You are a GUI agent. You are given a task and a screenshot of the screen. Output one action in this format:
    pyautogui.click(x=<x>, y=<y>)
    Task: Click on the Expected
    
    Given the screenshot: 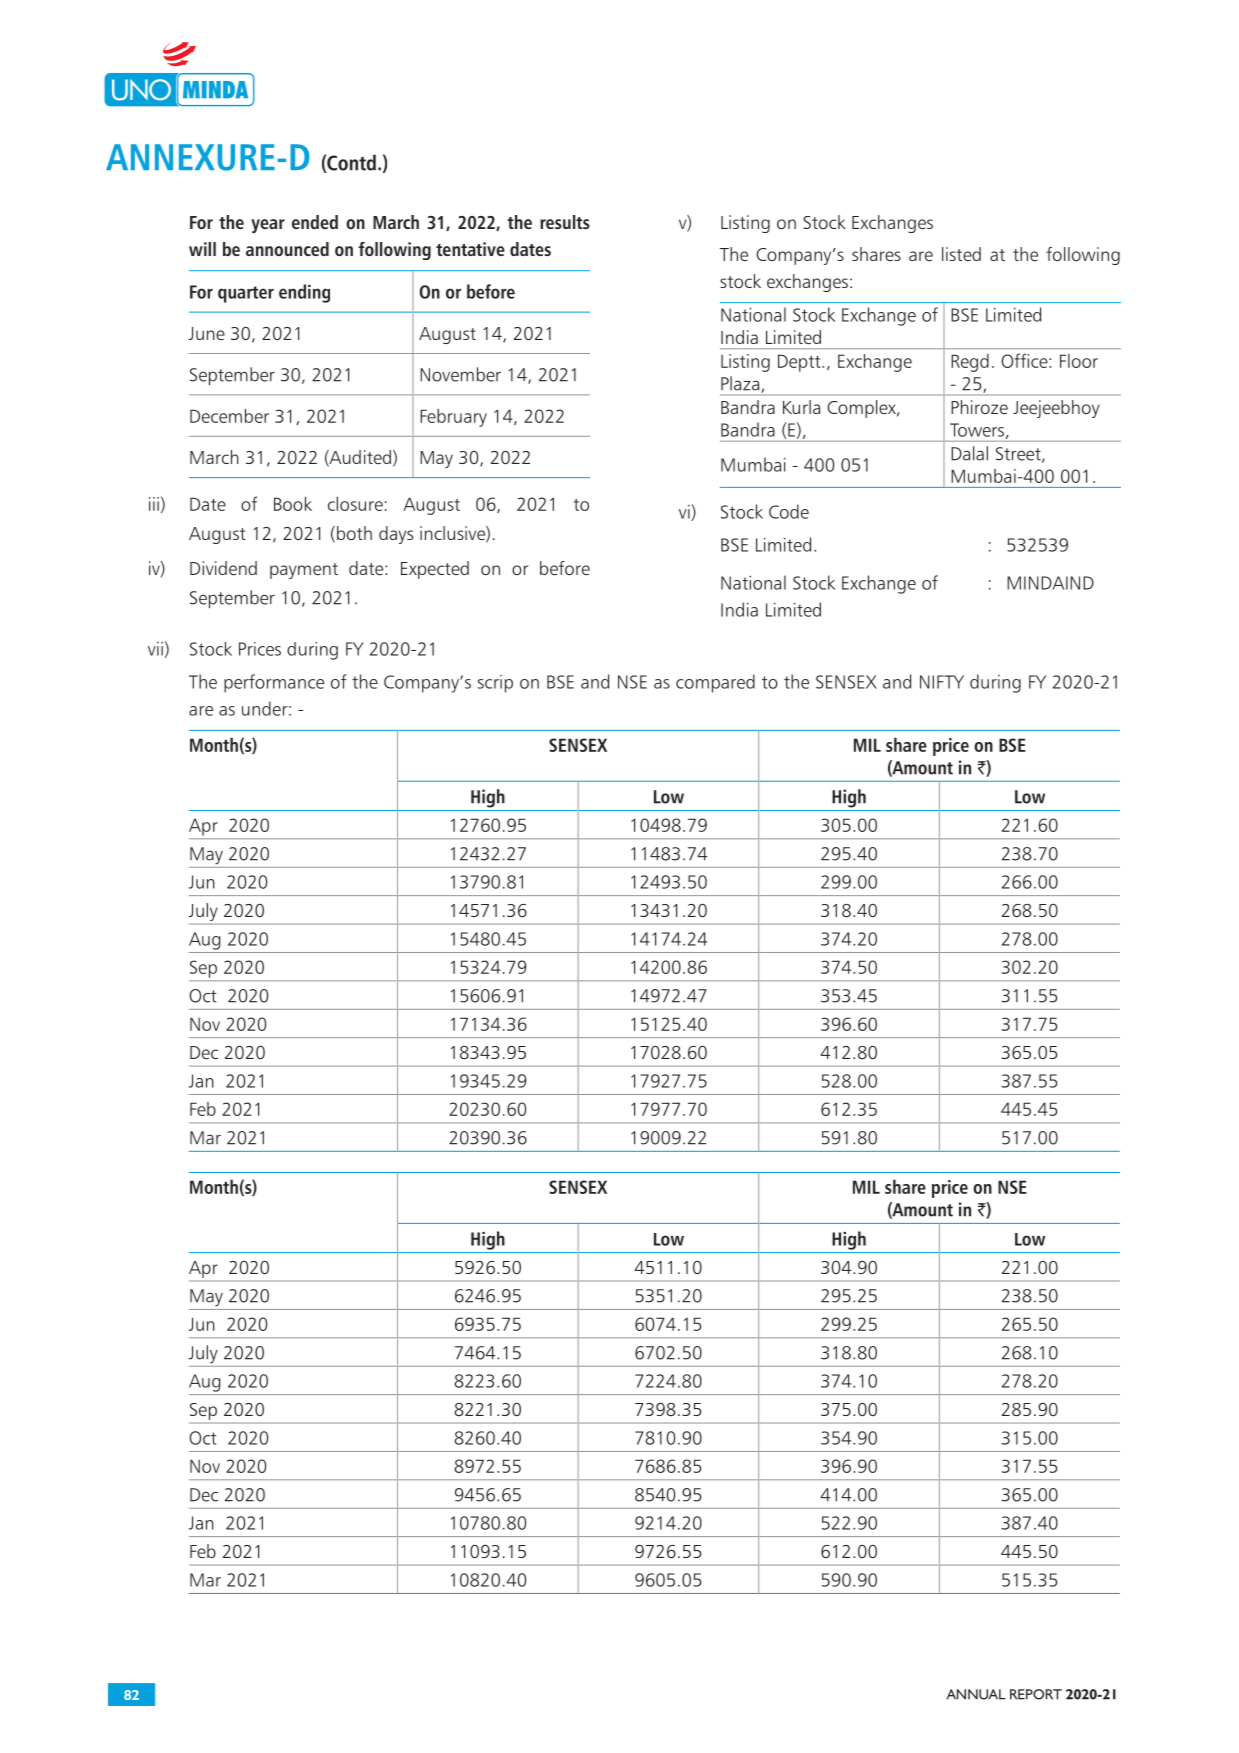 What is the action you would take?
    pyautogui.click(x=435, y=570)
